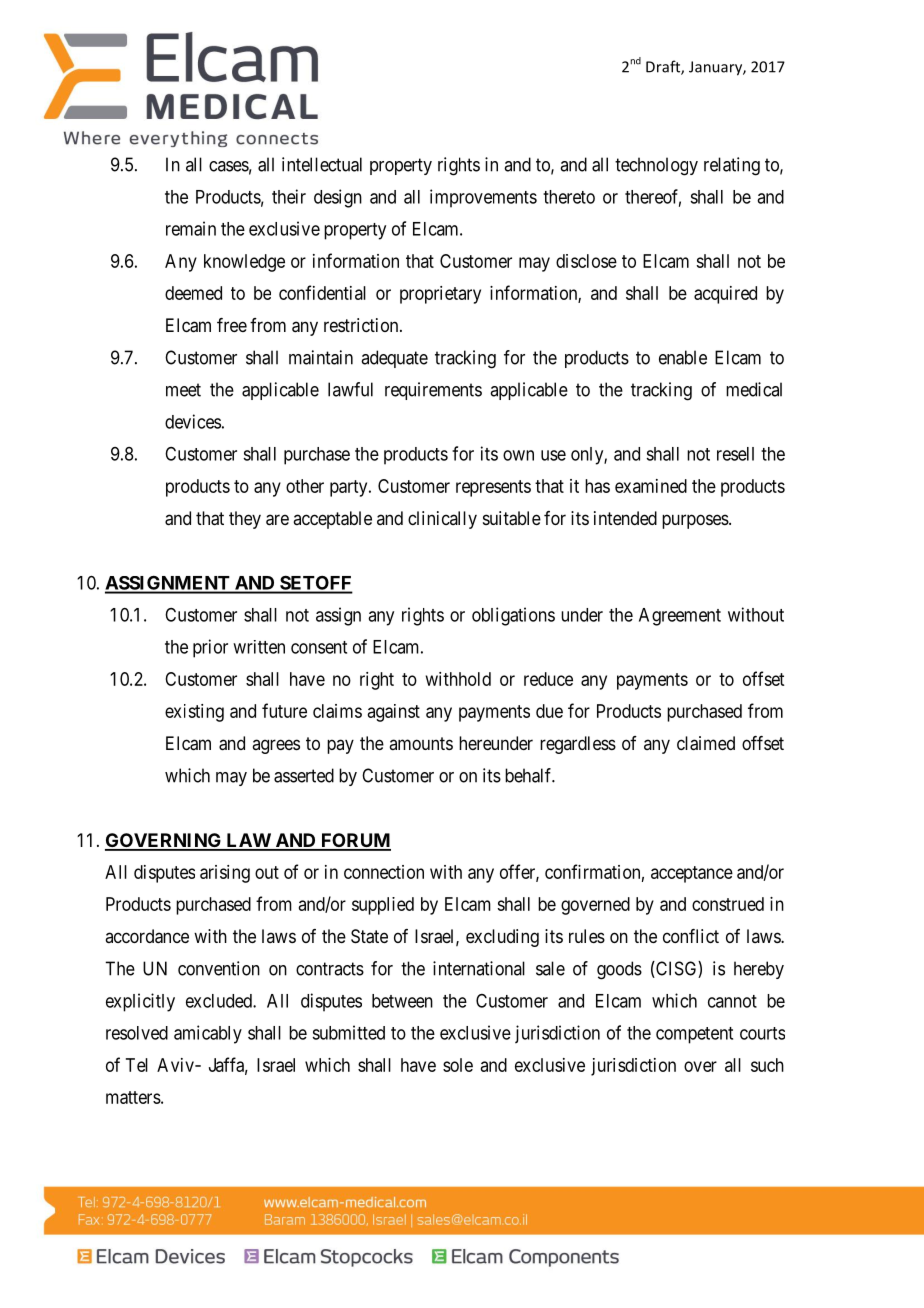 The height and width of the page is (1308, 924). Describe the element at coordinates (680, 617) in the page. I see `Agreement` at that location.
